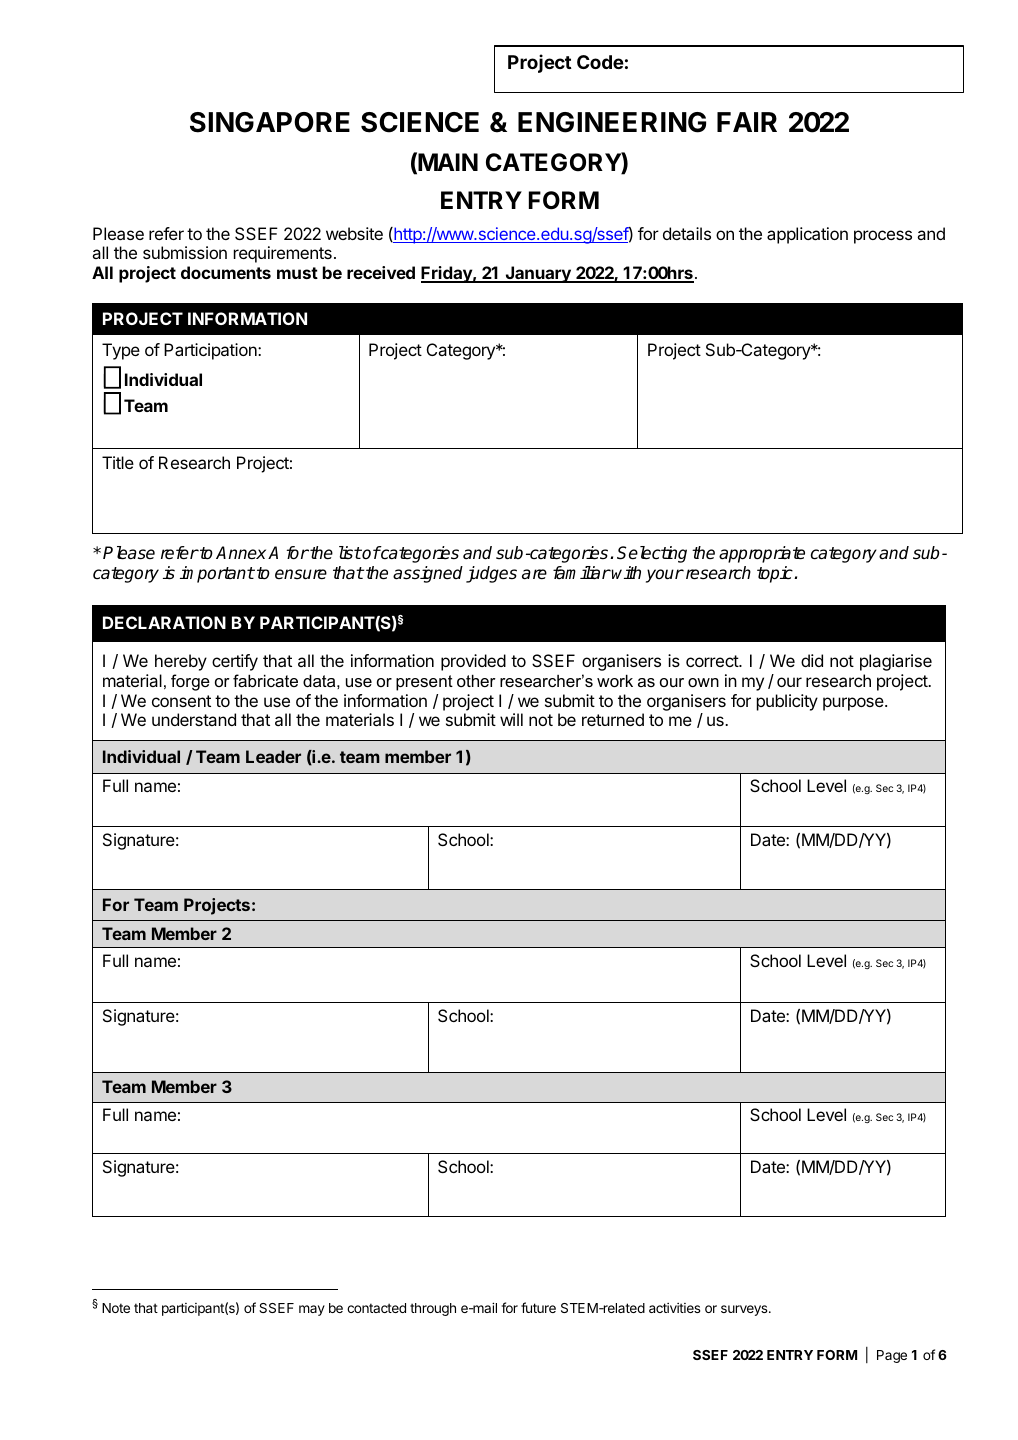 The image size is (1018, 1440). Describe the element at coordinates (762, 554) in the screenshot. I see `appropriate` at that location.
